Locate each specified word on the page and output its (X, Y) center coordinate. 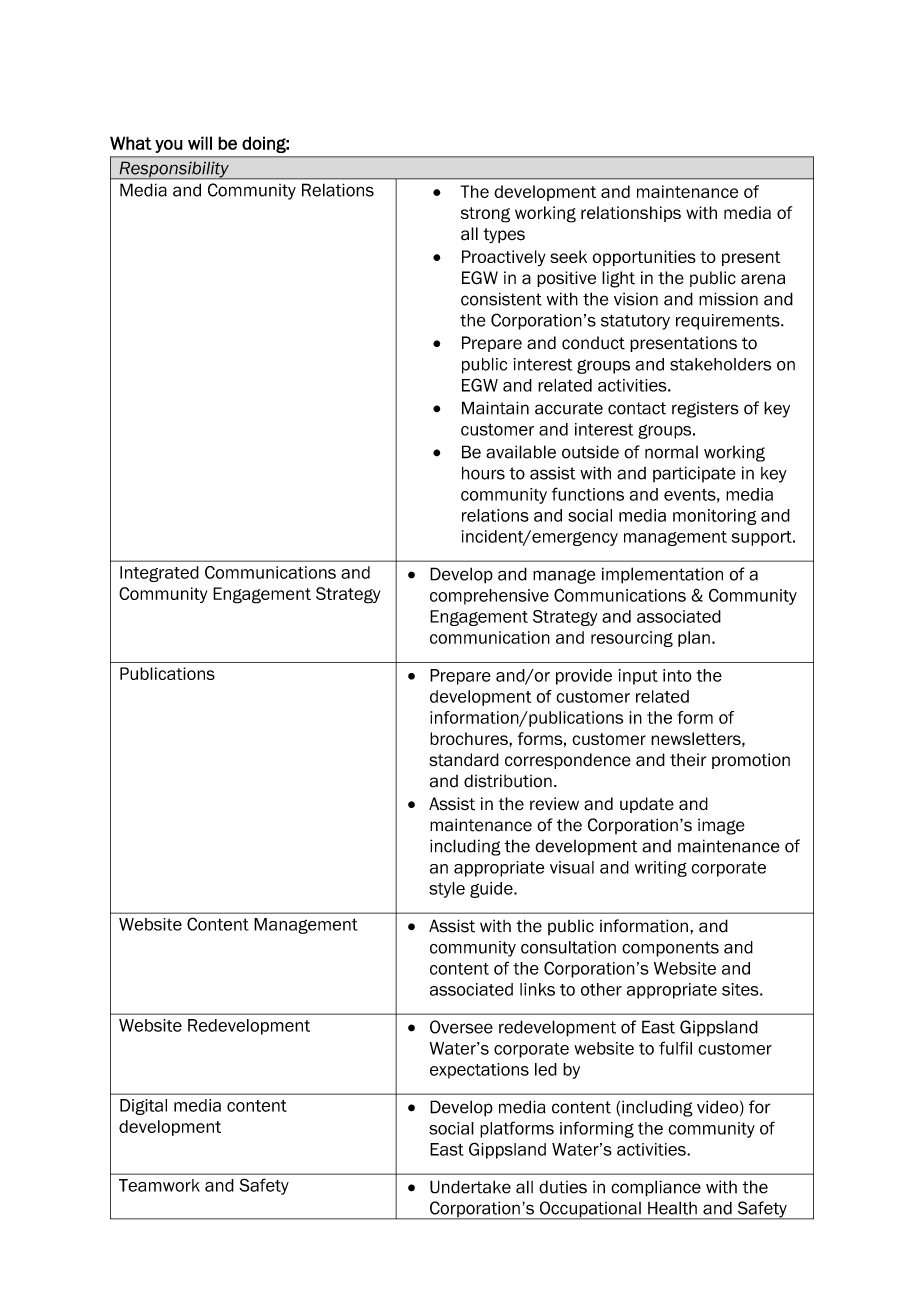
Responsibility (174, 170)
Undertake (470, 1187)
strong (485, 215)
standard (464, 760)
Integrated (159, 574)
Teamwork (159, 1185)
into (677, 675)
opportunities (644, 258)
